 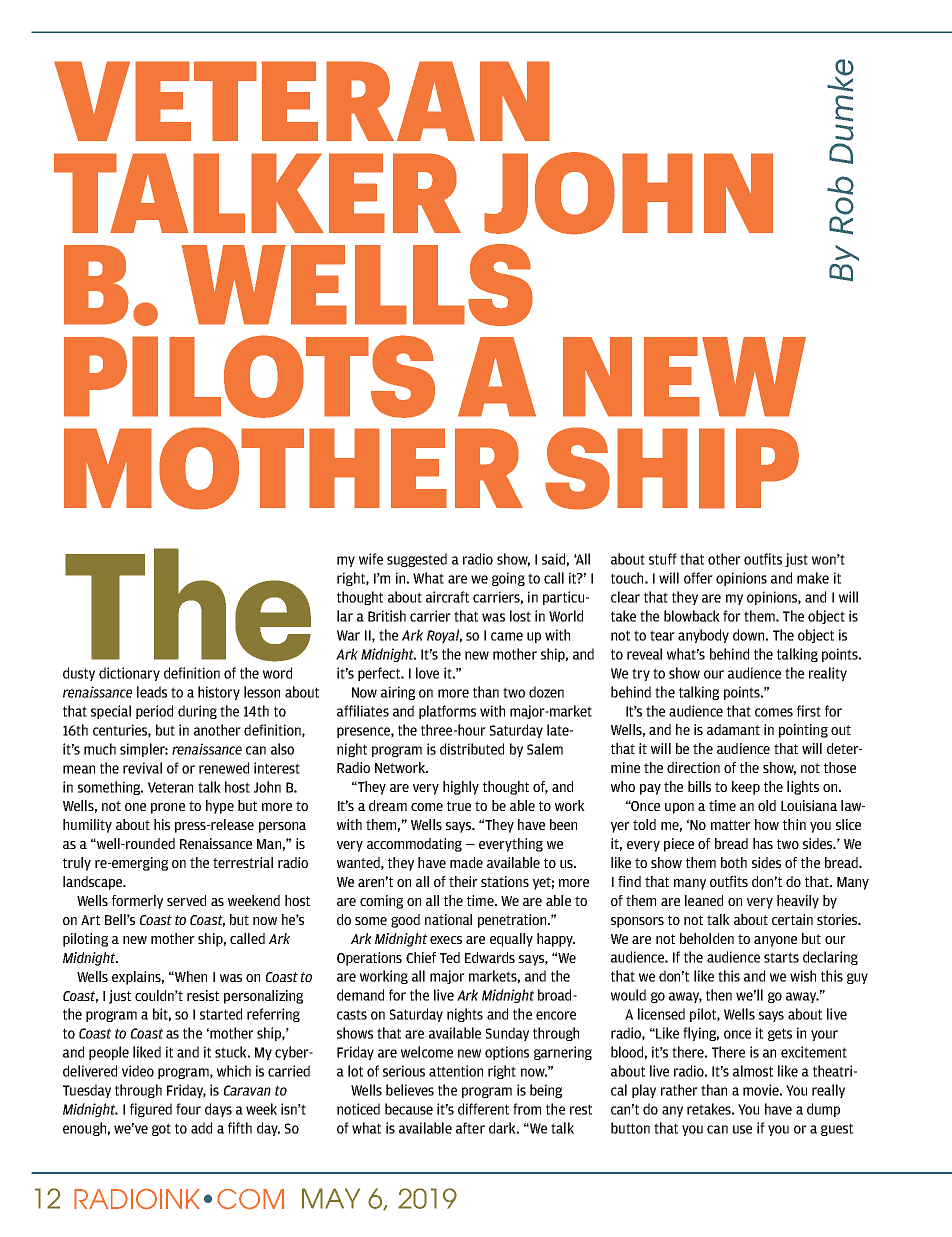 What do you see at coordinates (813, 578) in the screenshot?
I see `make` at bounding box center [813, 578].
